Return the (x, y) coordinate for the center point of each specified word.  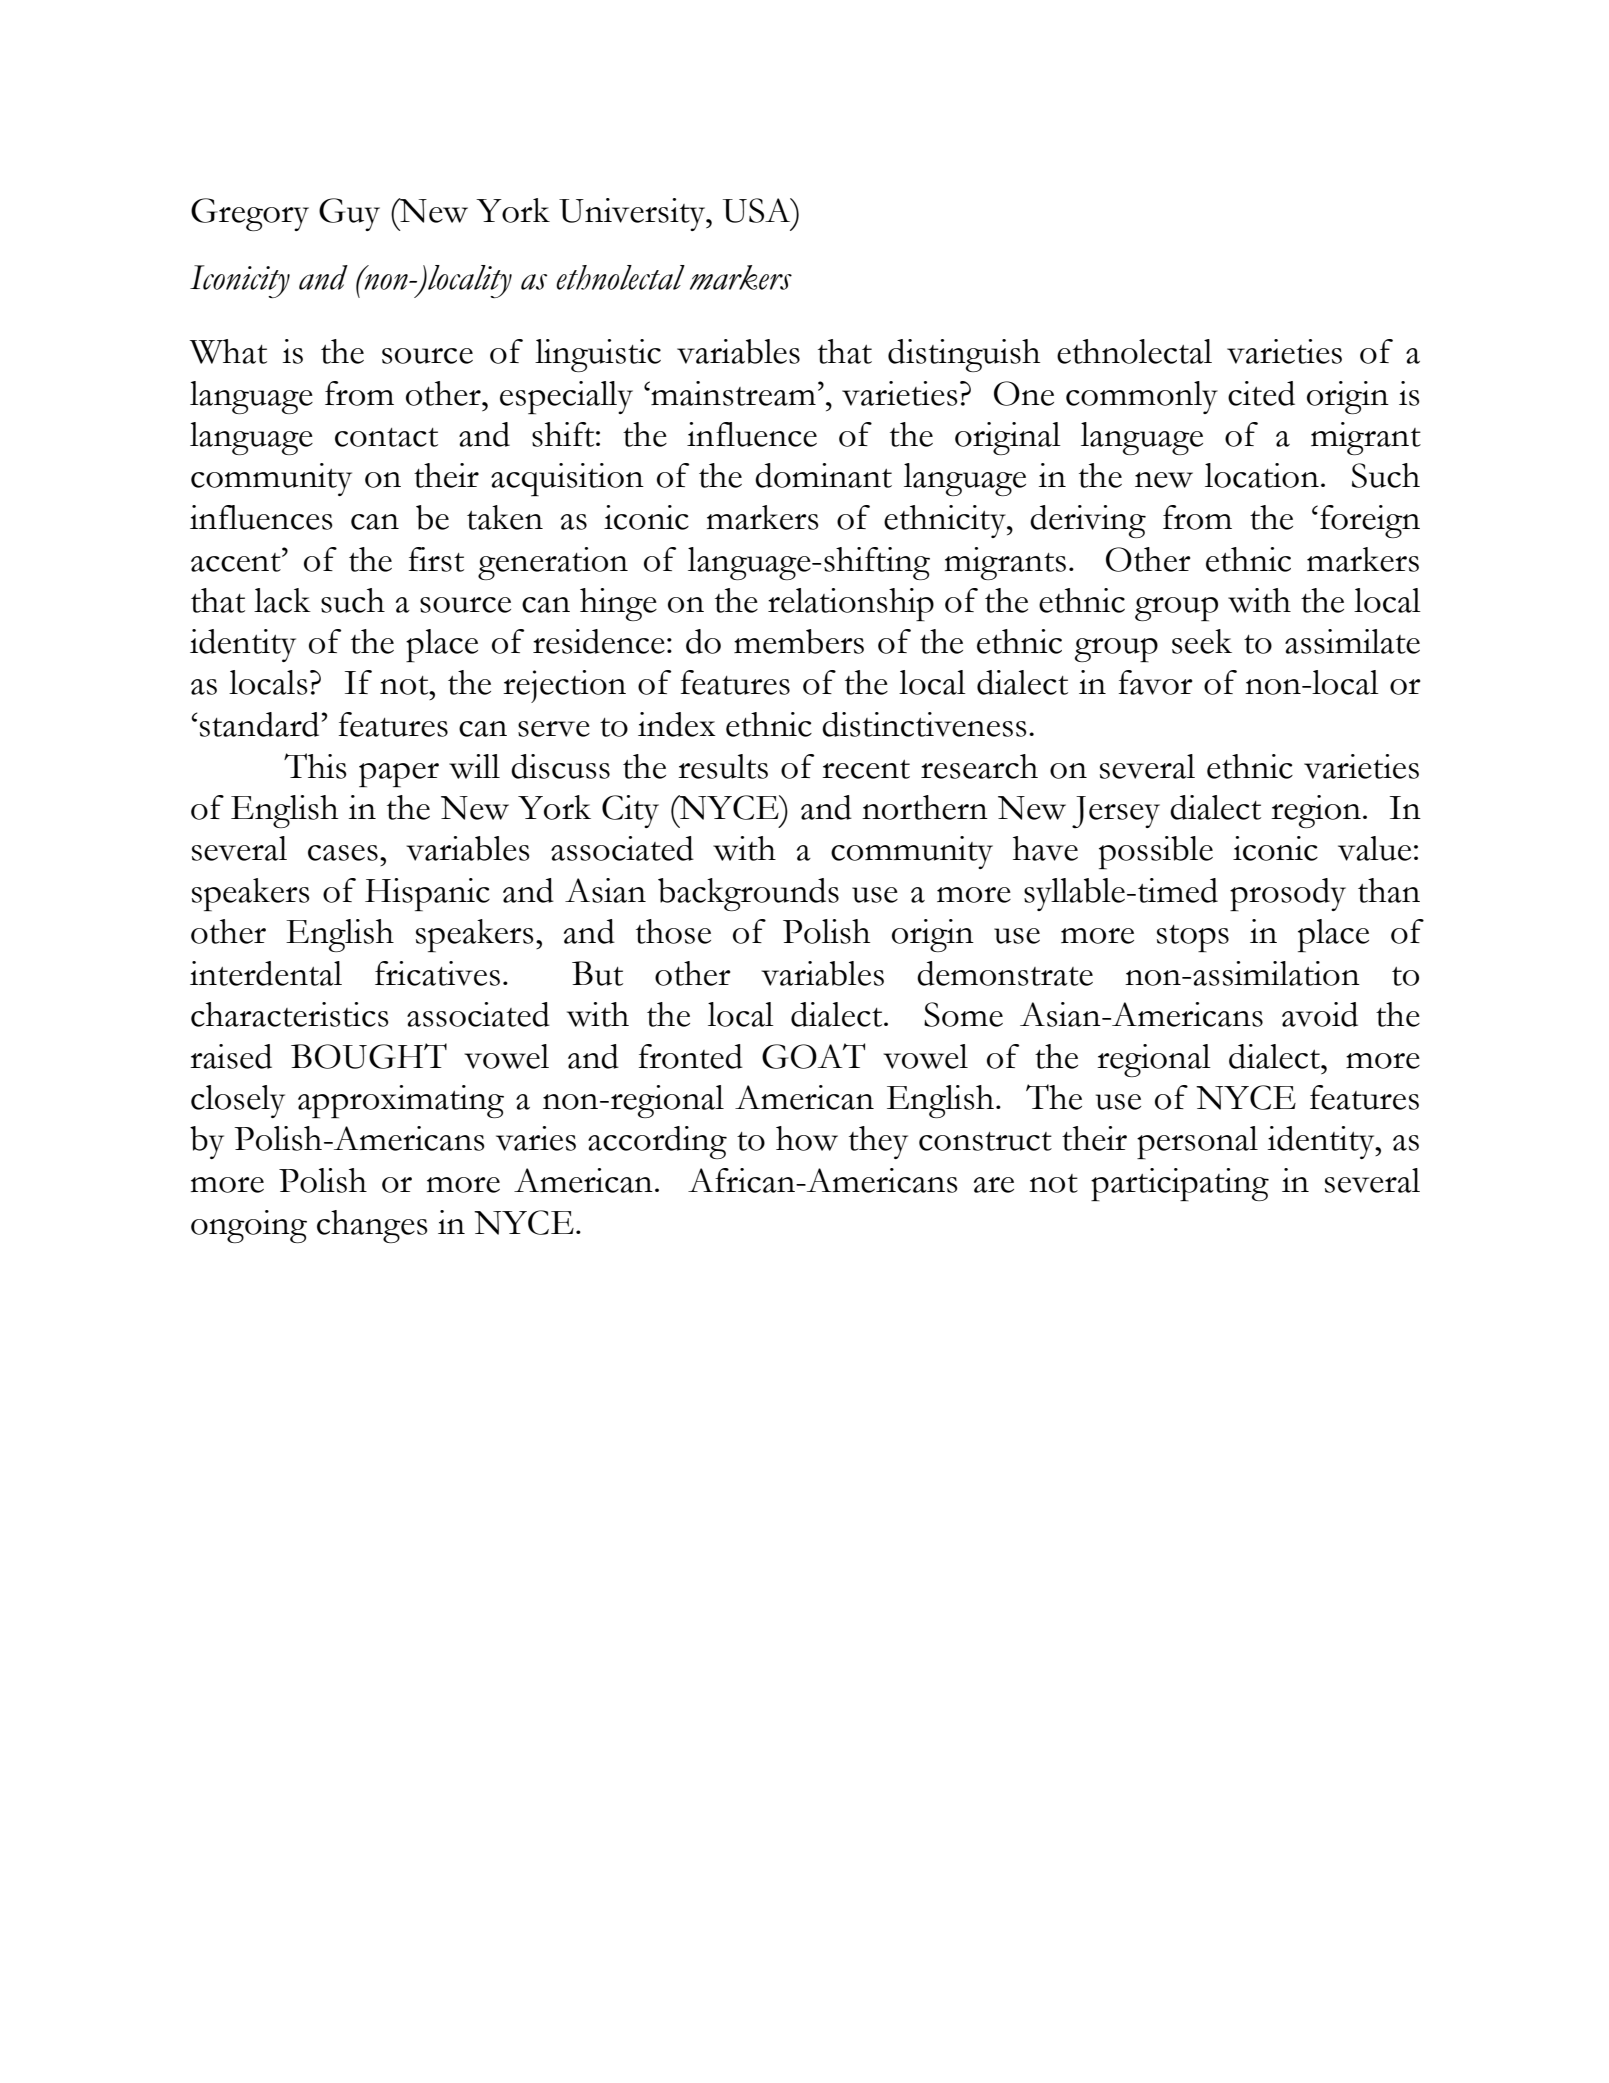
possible (1156, 852)
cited (1261, 393)
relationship (851, 604)
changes (372, 1226)
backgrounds (748, 894)
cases (343, 853)
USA (758, 210)
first (436, 559)
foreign (1370, 521)
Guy (349, 214)
